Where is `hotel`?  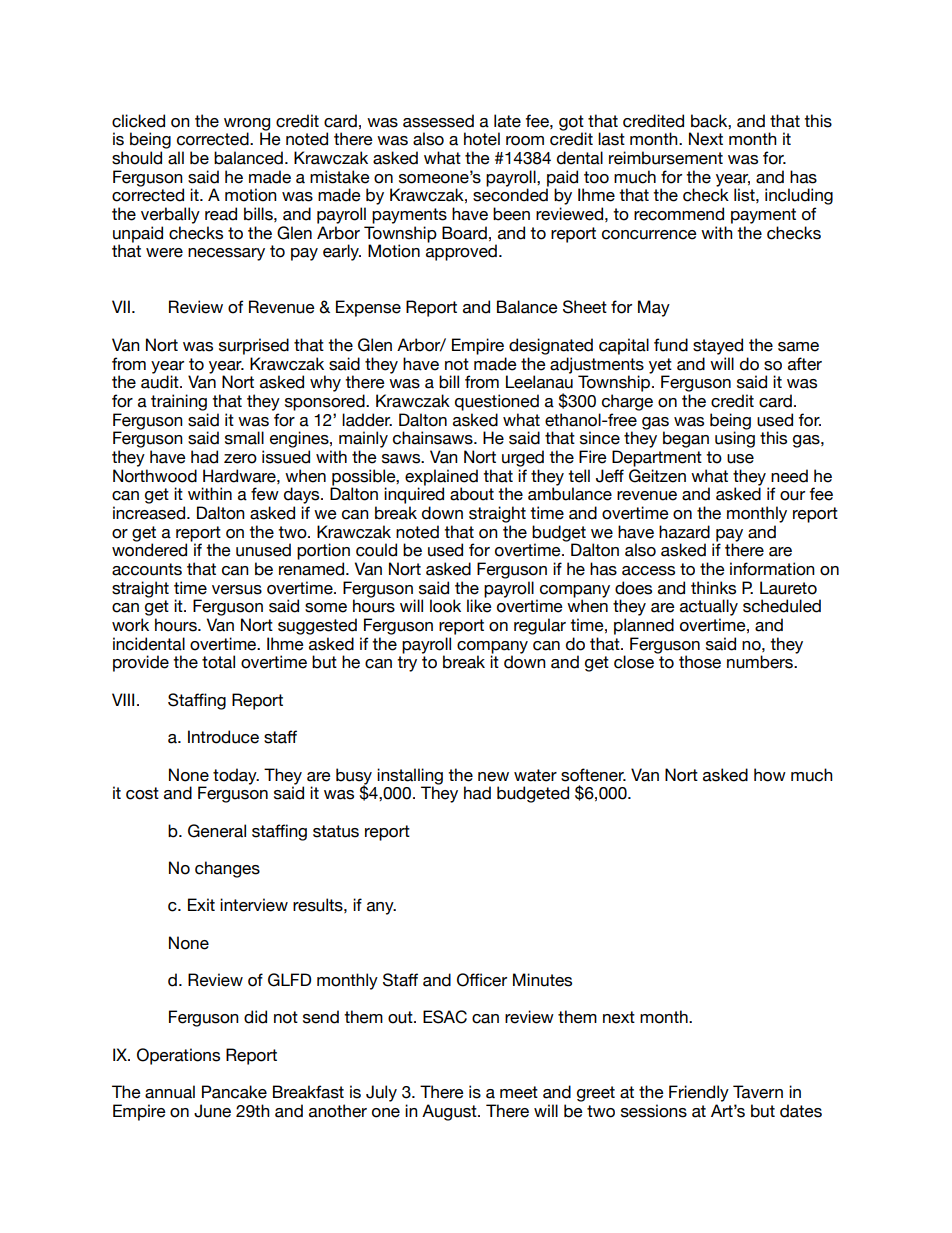 hotel is located at coordinates (482, 139).
